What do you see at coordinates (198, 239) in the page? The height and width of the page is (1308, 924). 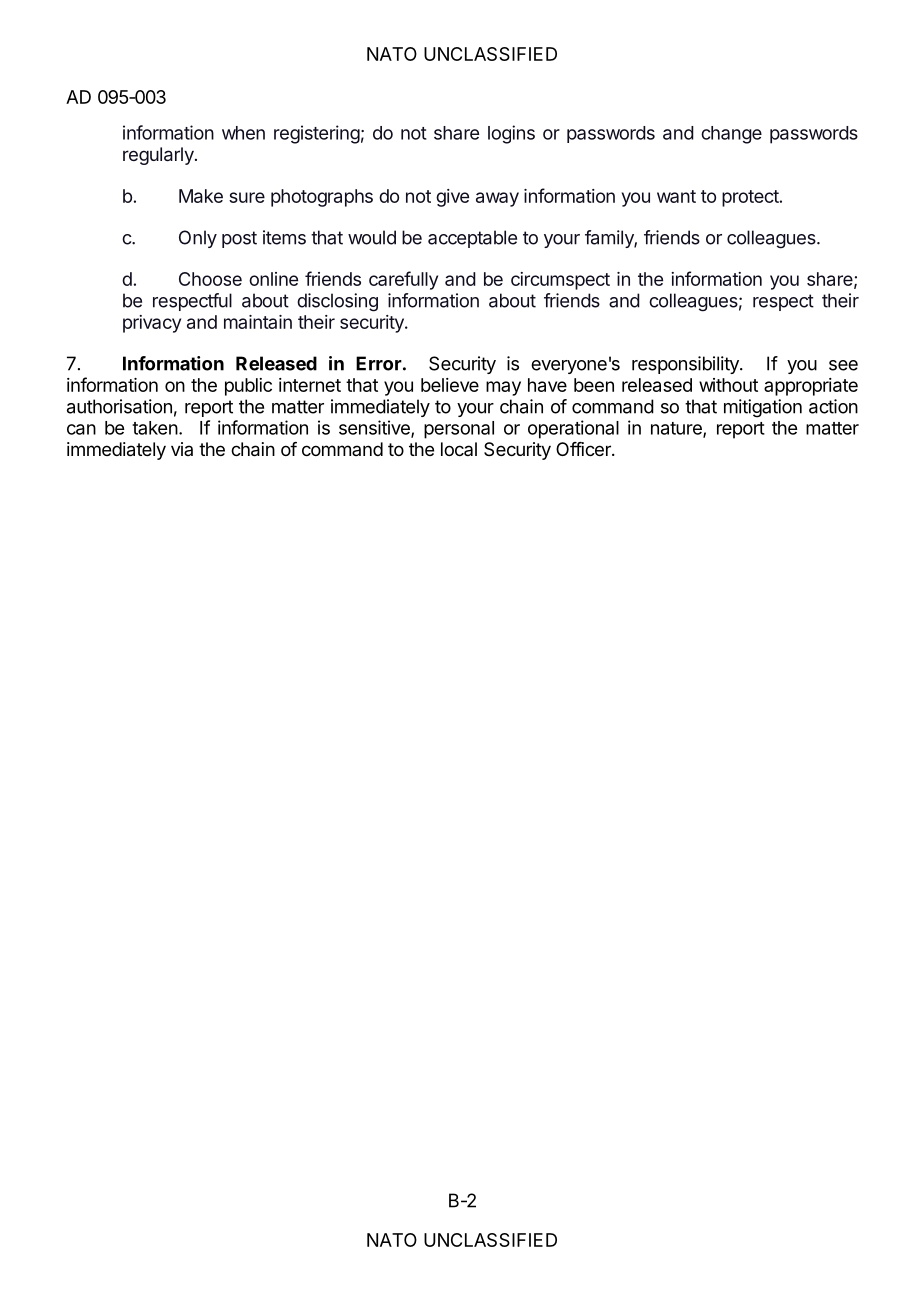 I see `Only` at bounding box center [198, 239].
